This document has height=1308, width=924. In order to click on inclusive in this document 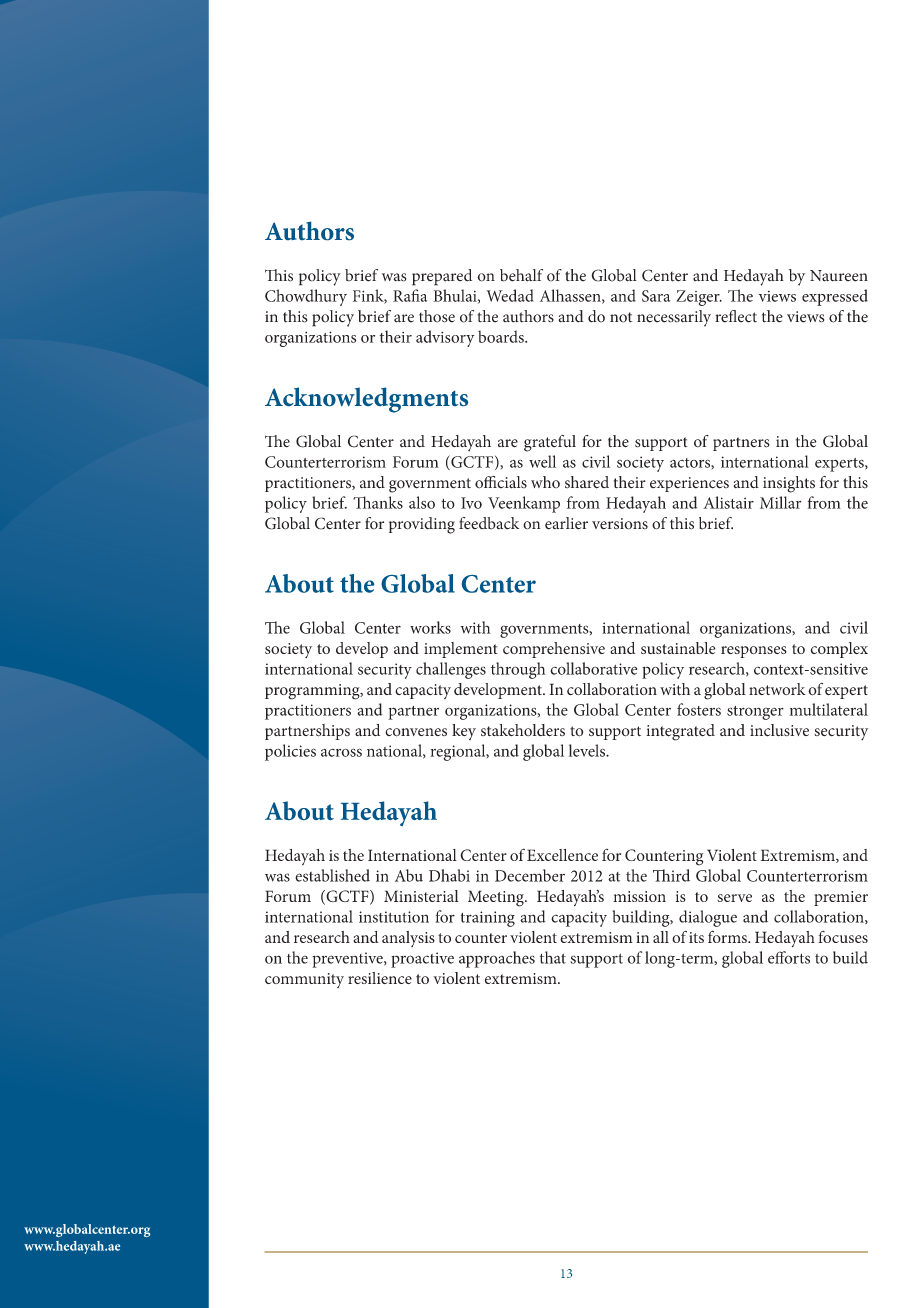, I will do `click(779, 730)`.
